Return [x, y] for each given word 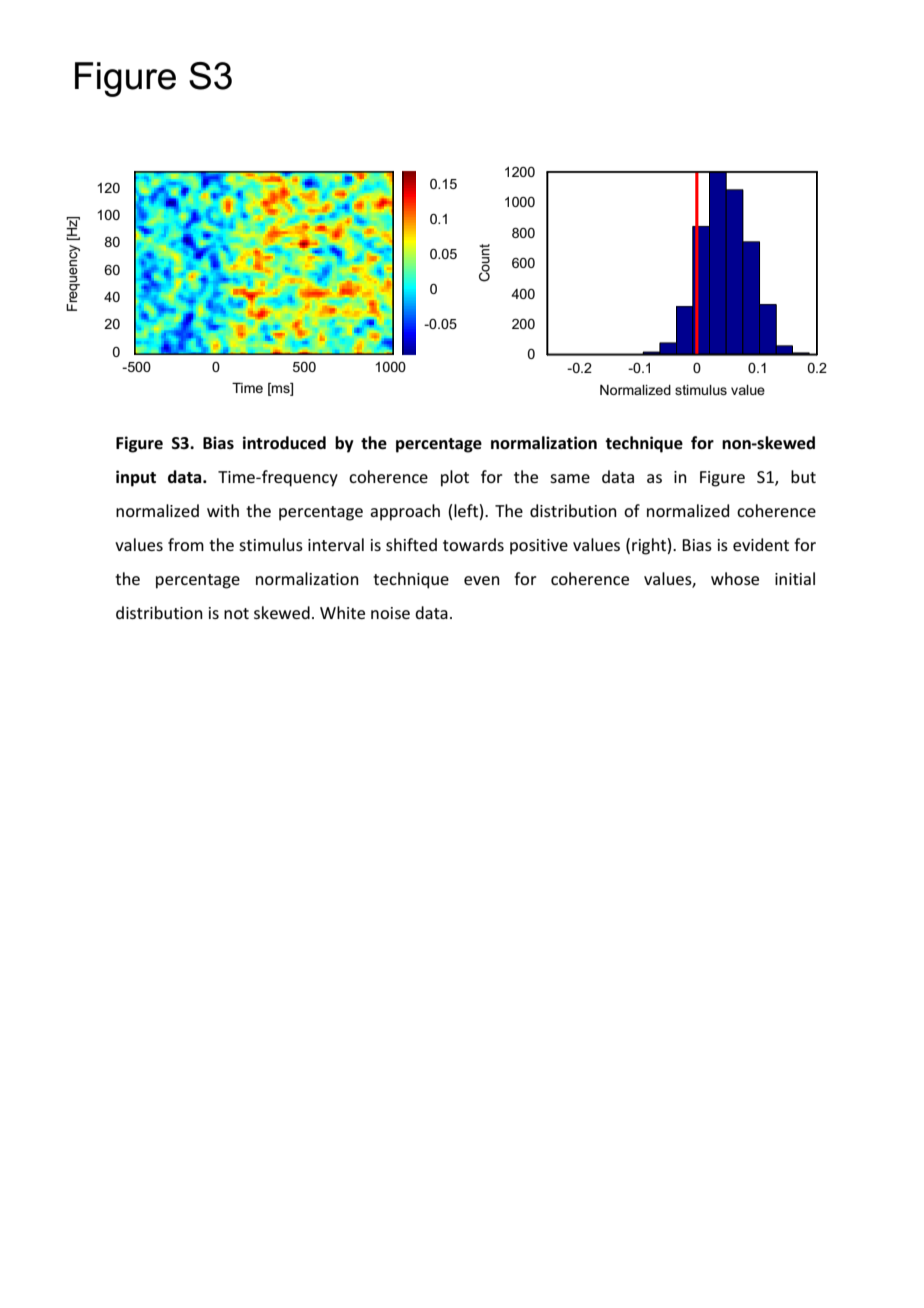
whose [735, 578]
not [236, 613]
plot [455, 478]
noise [390, 613]
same [570, 478]
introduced [284, 443]
